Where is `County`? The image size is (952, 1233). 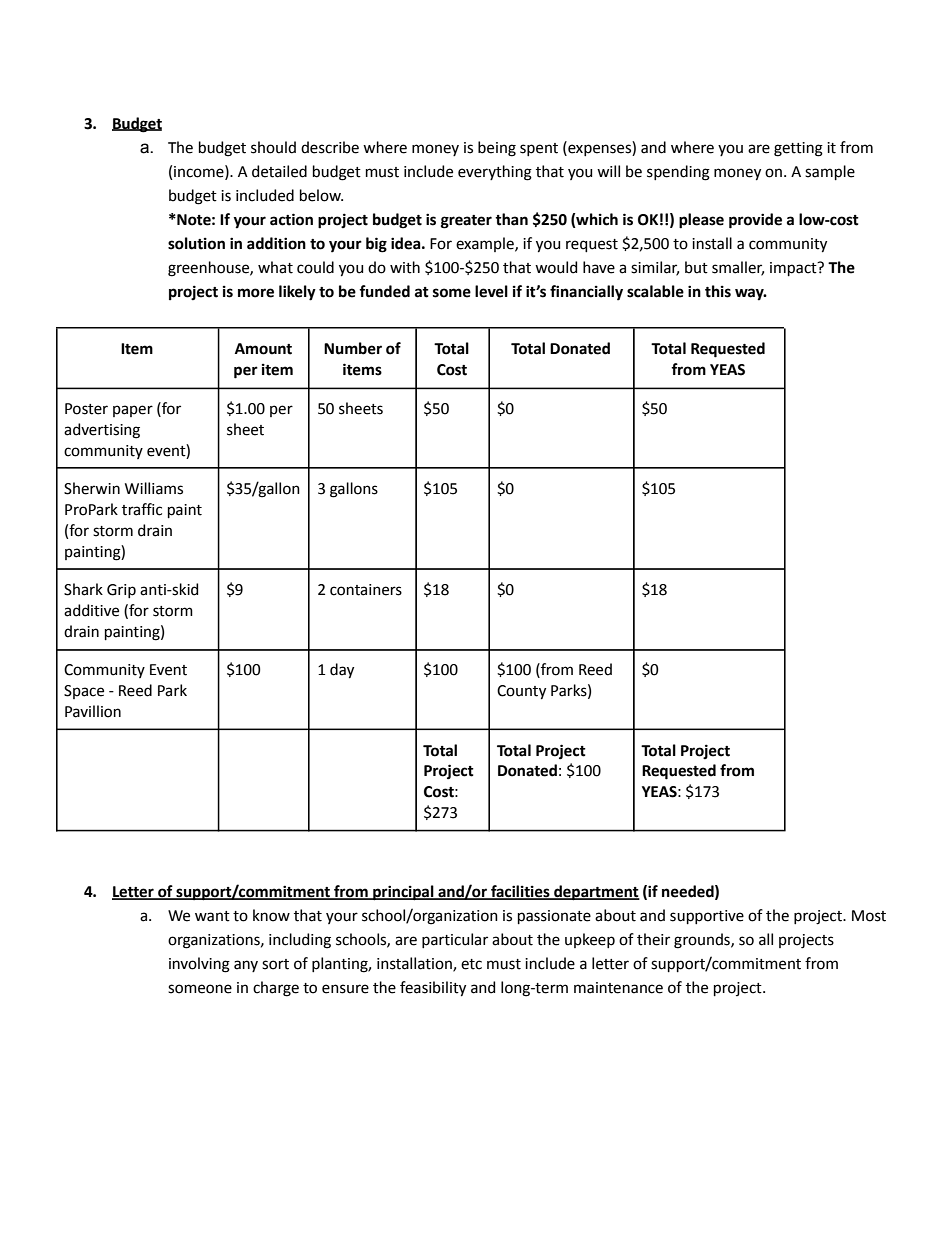 County is located at coordinates (521, 692).
